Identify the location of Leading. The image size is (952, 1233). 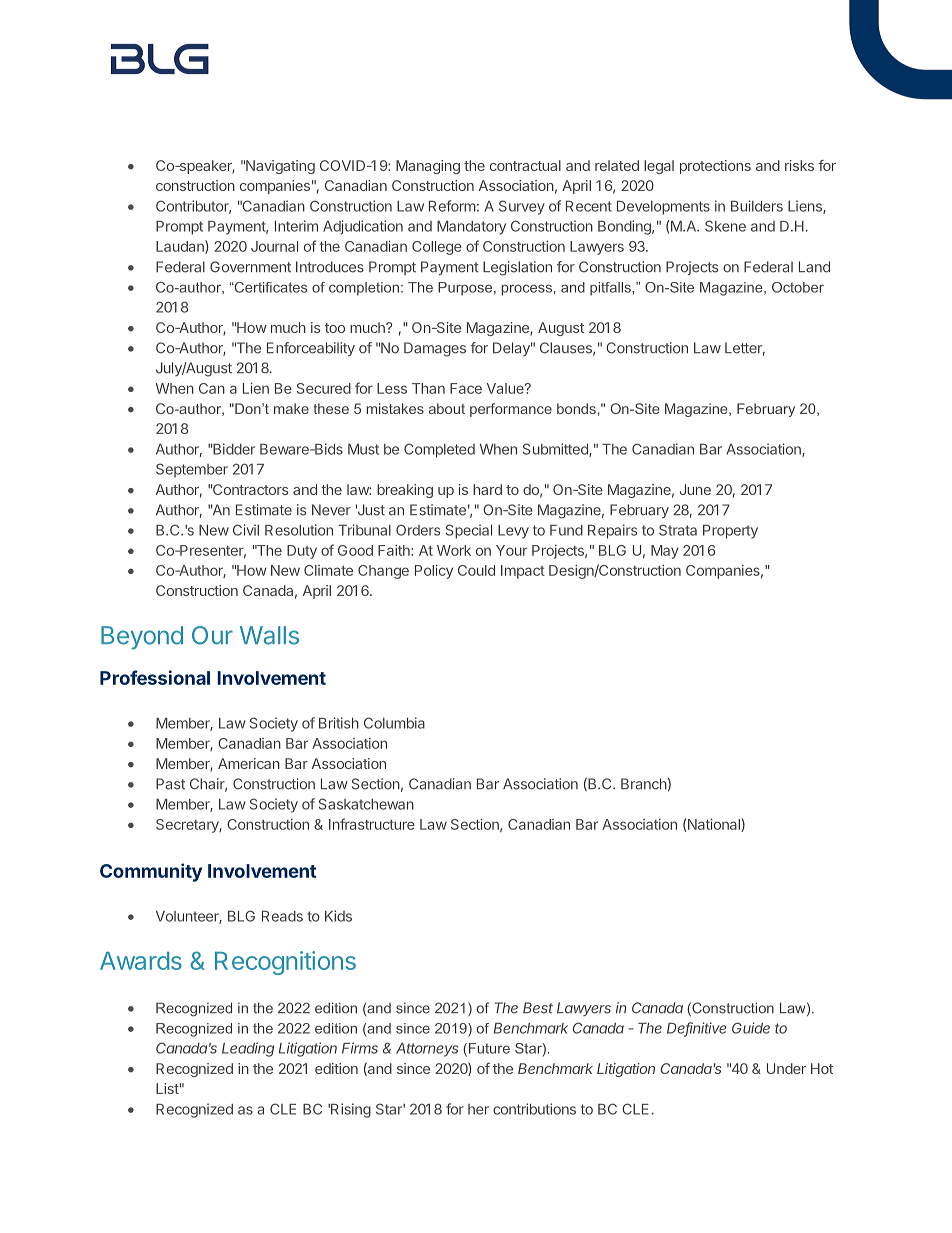
(248, 1049).
